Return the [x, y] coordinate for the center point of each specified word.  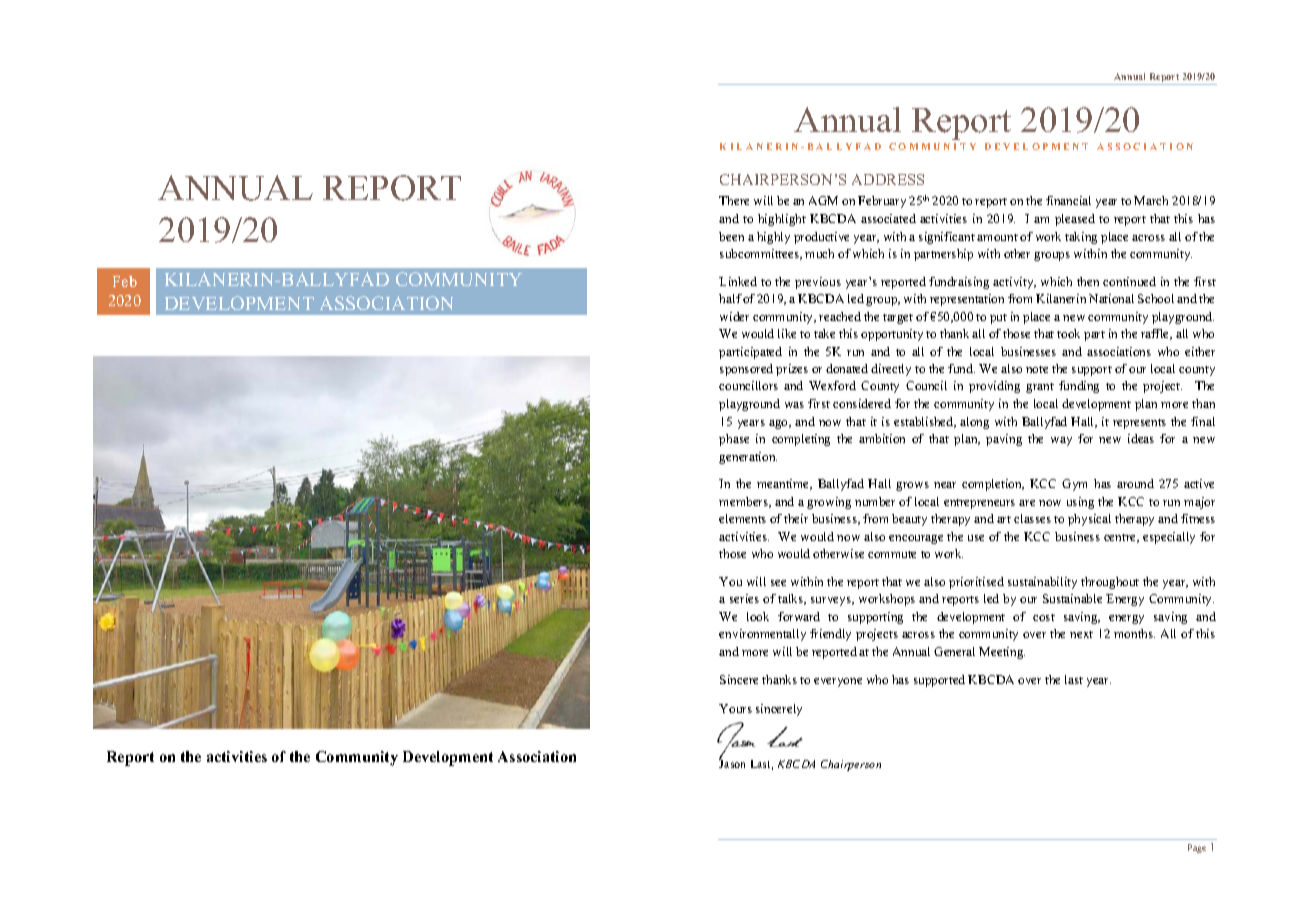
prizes [792, 370]
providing [994, 387]
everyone [838, 682]
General [954, 651]
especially [1169, 538]
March [1151, 200]
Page [1197, 848]
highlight [782, 220]
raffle [1156, 334]
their [796, 518]
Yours [735, 708]
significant [947, 238]
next [1081, 634]
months [1134, 633]
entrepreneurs [979, 504]
